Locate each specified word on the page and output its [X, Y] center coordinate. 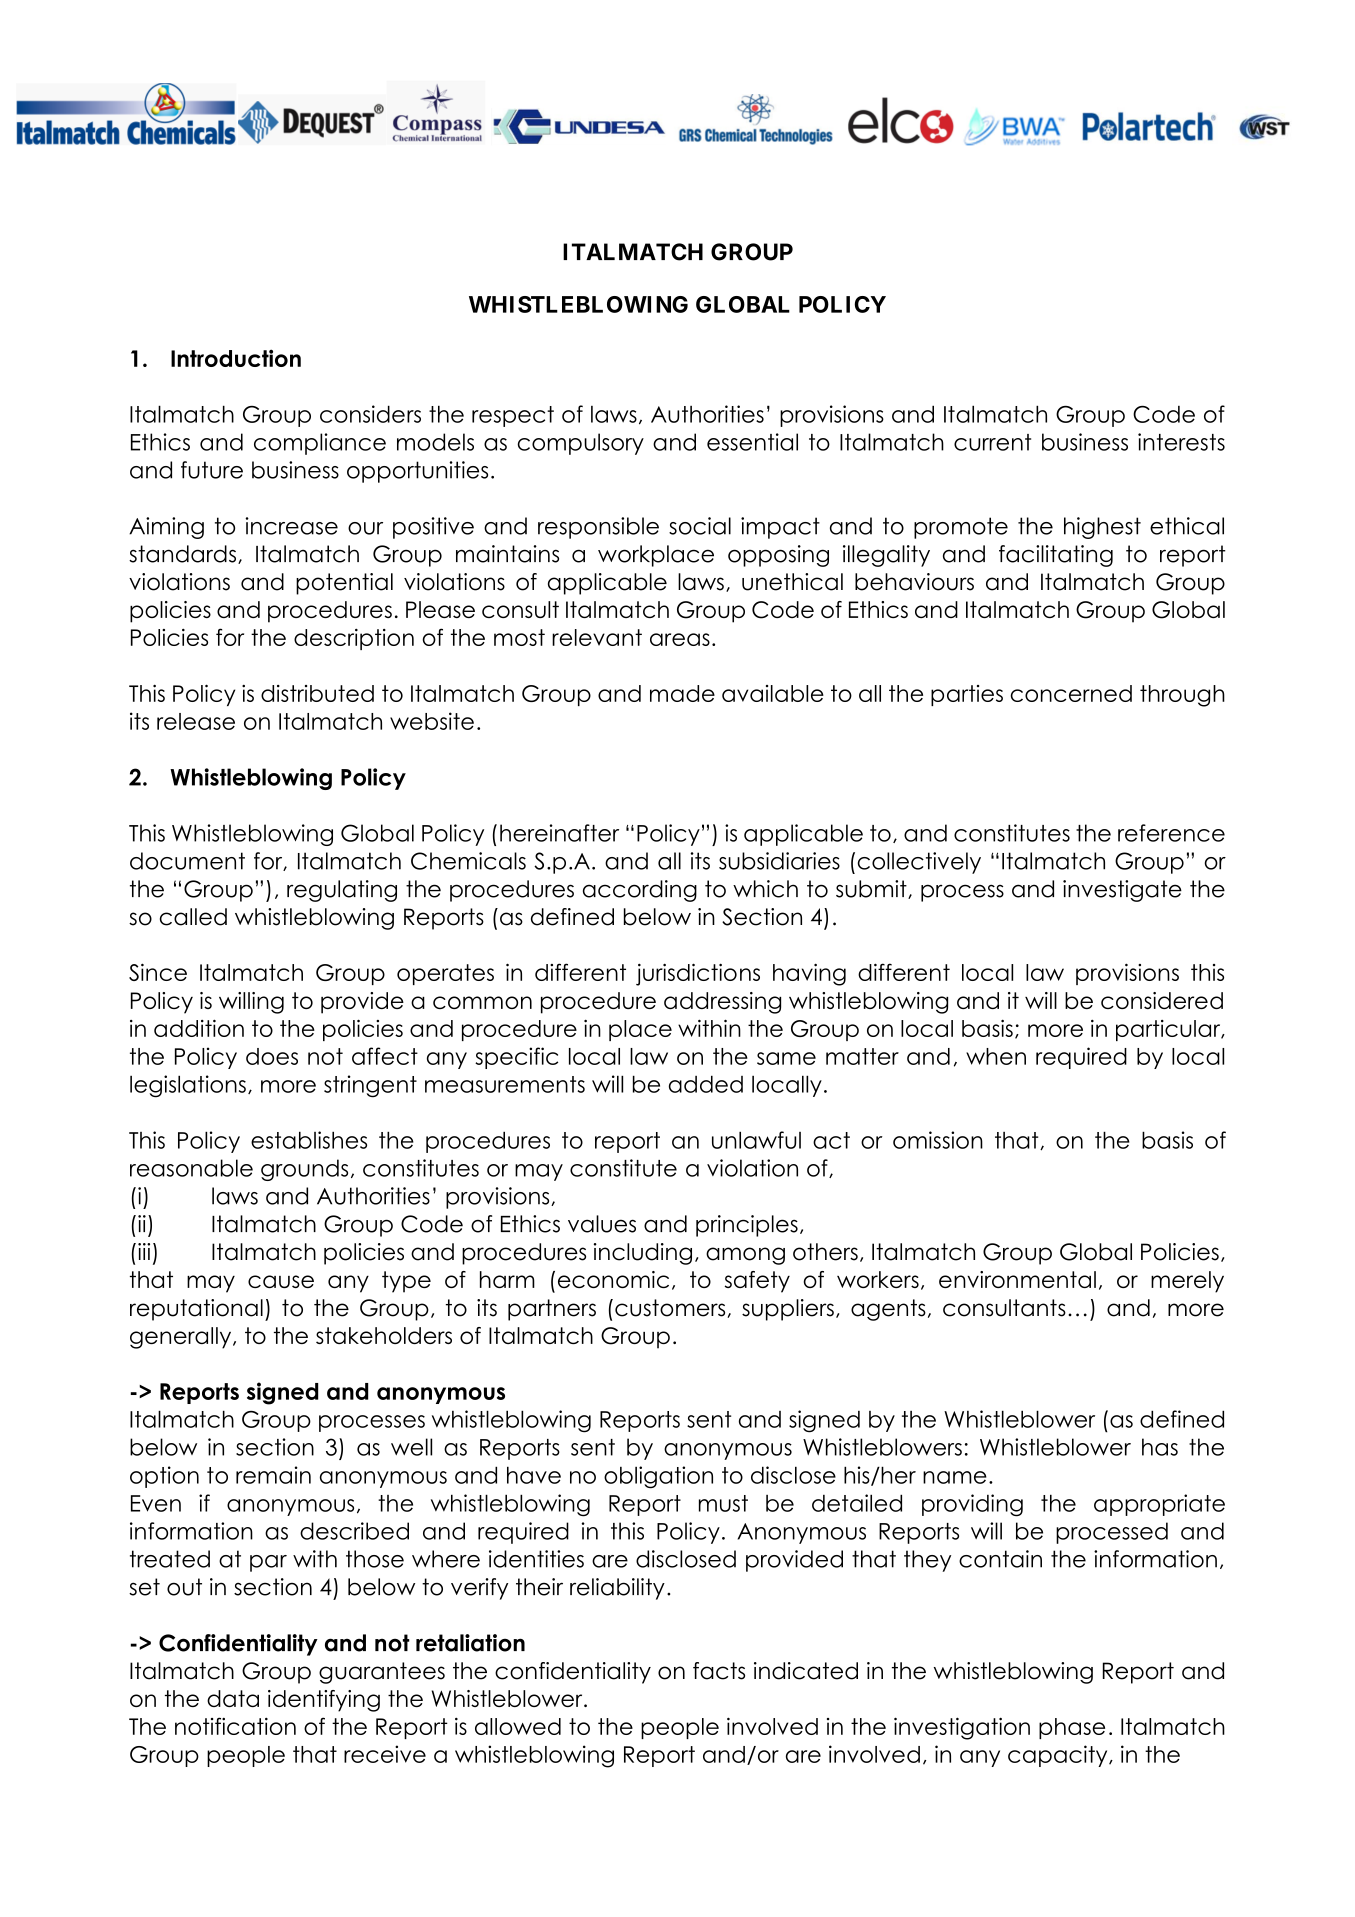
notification [235, 1726]
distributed [317, 693]
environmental [1017, 1279]
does [272, 1056]
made [682, 693]
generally [182, 1338]
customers [671, 1308]
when [996, 1056]
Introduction [236, 358]
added [706, 1084]
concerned [1071, 693]
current [992, 442]
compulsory [580, 444]
